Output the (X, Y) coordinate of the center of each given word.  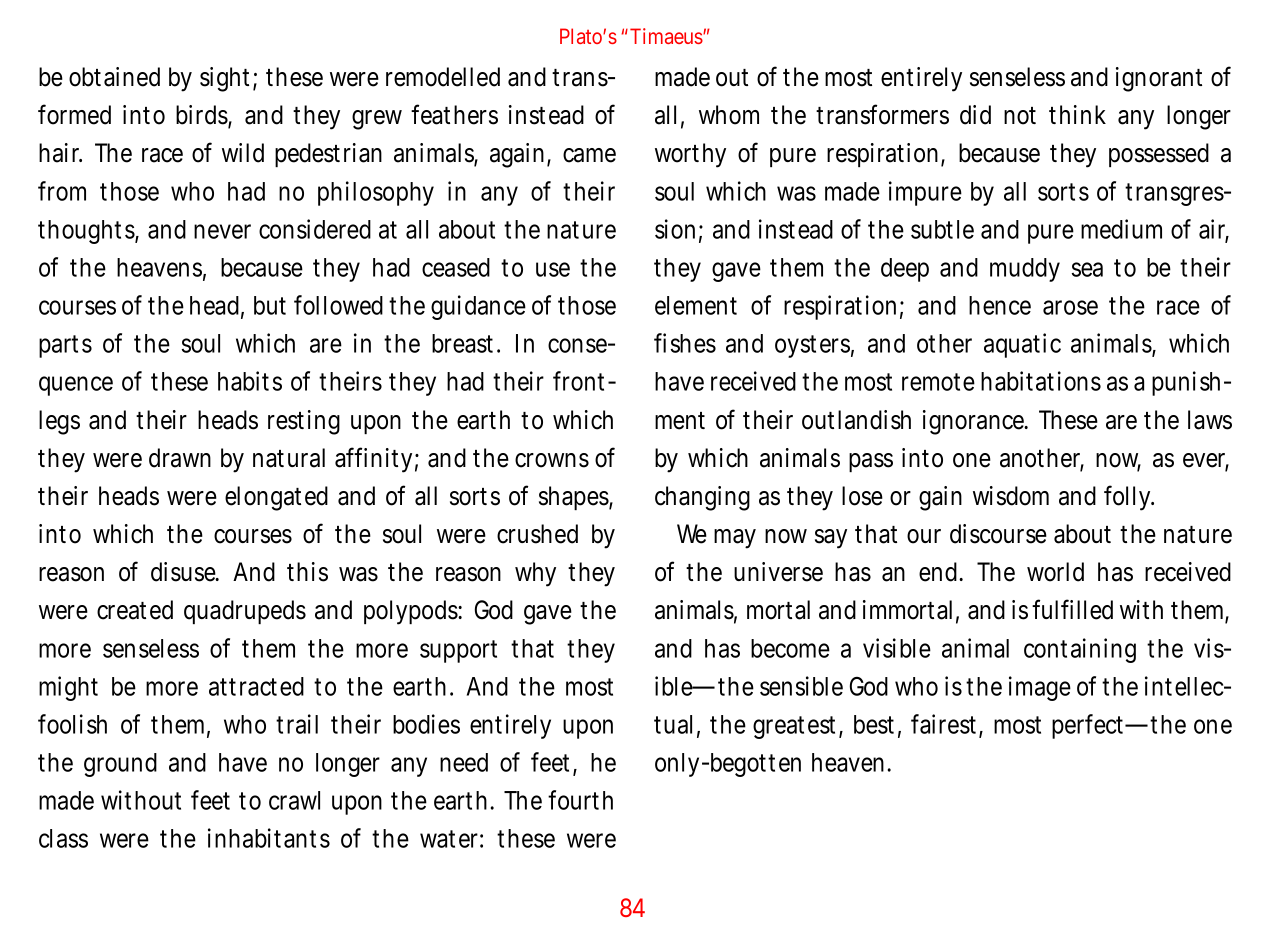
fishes (685, 343)
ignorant (1159, 79)
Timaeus (667, 36)
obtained (114, 77)
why (535, 574)
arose (1070, 307)
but (270, 305)
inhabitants (269, 838)
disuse (185, 572)
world (1055, 572)
